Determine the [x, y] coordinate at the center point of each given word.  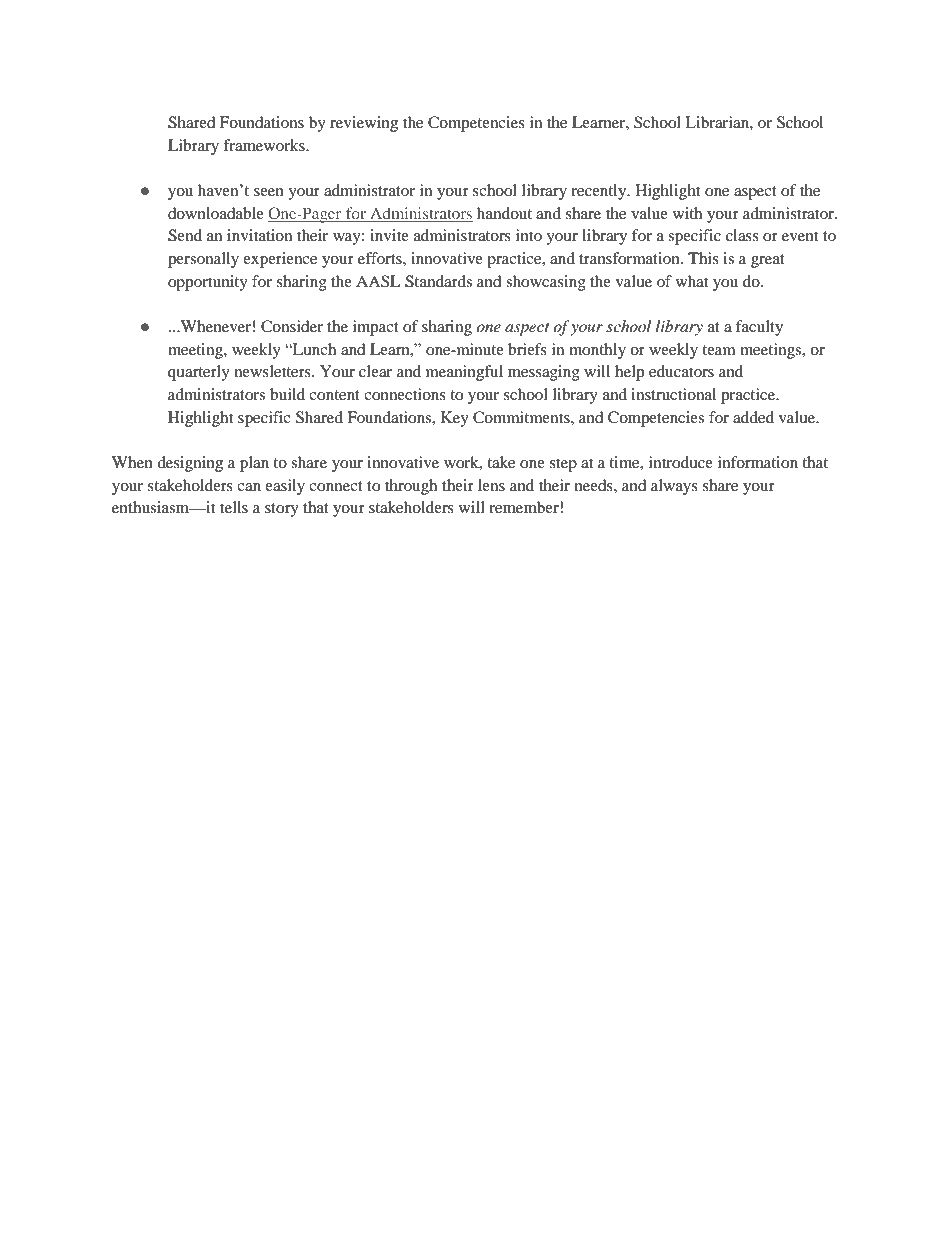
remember [525, 507]
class [742, 235]
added [753, 417]
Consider [292, 326]
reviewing [364, 124]
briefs [527, 349]
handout [504, 213]
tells [234, 507]
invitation [259, 235]
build [287, 394]
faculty [759, 328]
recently [600, 192]
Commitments [522, 417]
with [687, 213]
